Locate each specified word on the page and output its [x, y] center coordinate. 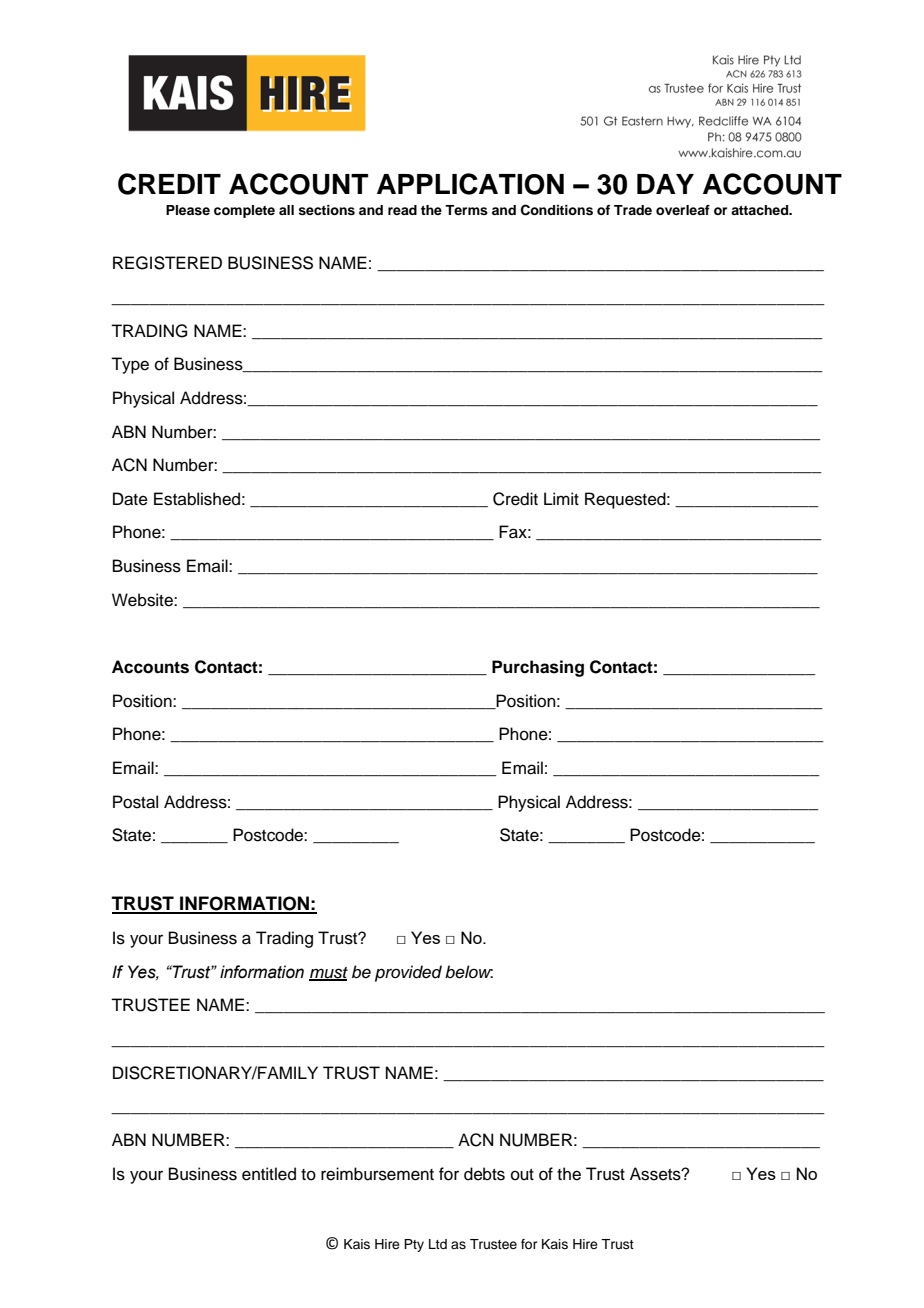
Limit [561, 498]
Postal [135, 802]
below [469, 972]
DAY [665, 184]
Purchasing [538, 668]
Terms [466, 210]
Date [130, 499]
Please [188, 210]
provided [408, 973]
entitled [269, 1174]
